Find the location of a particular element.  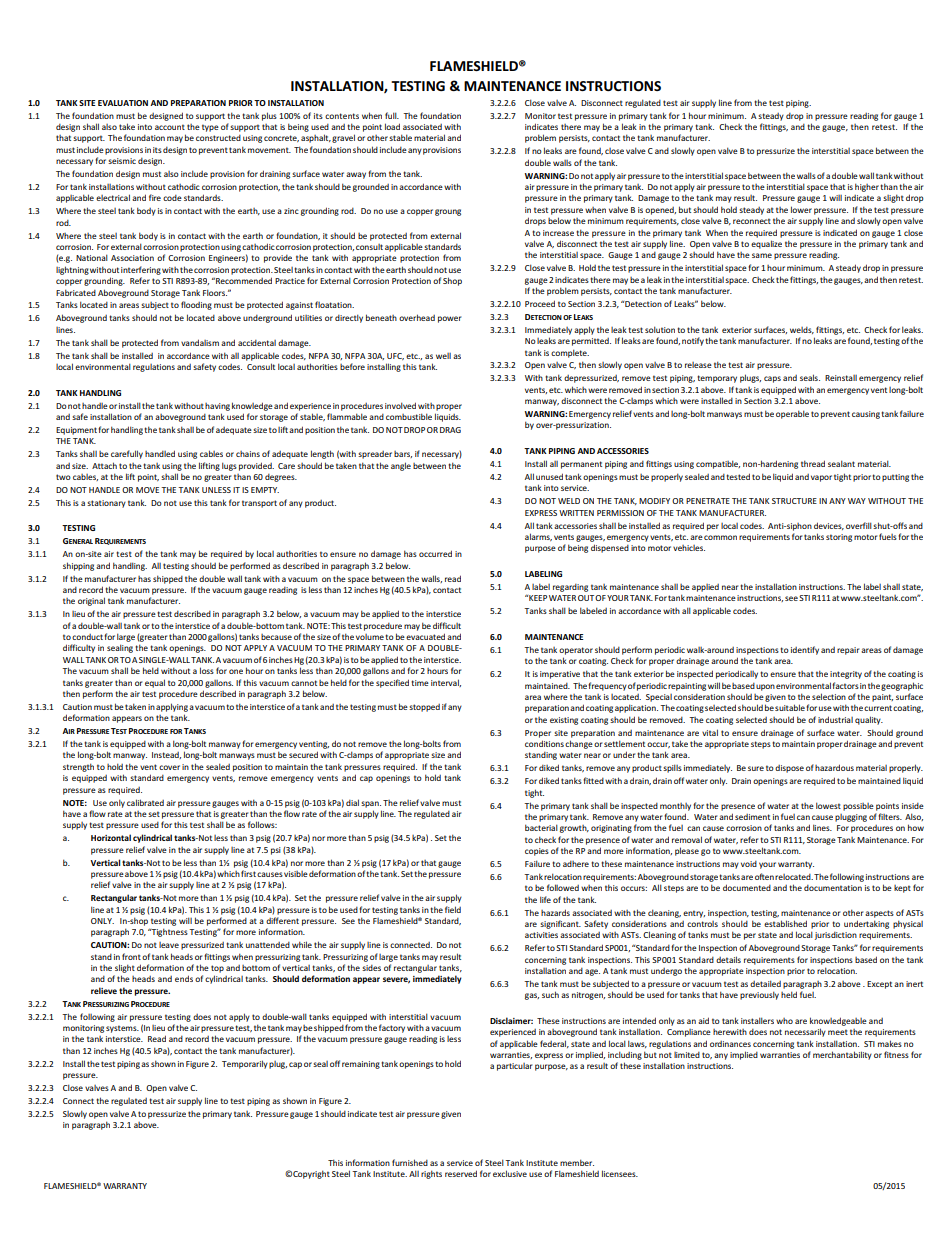

Temporarily is located at coordinates (245, 1064).
